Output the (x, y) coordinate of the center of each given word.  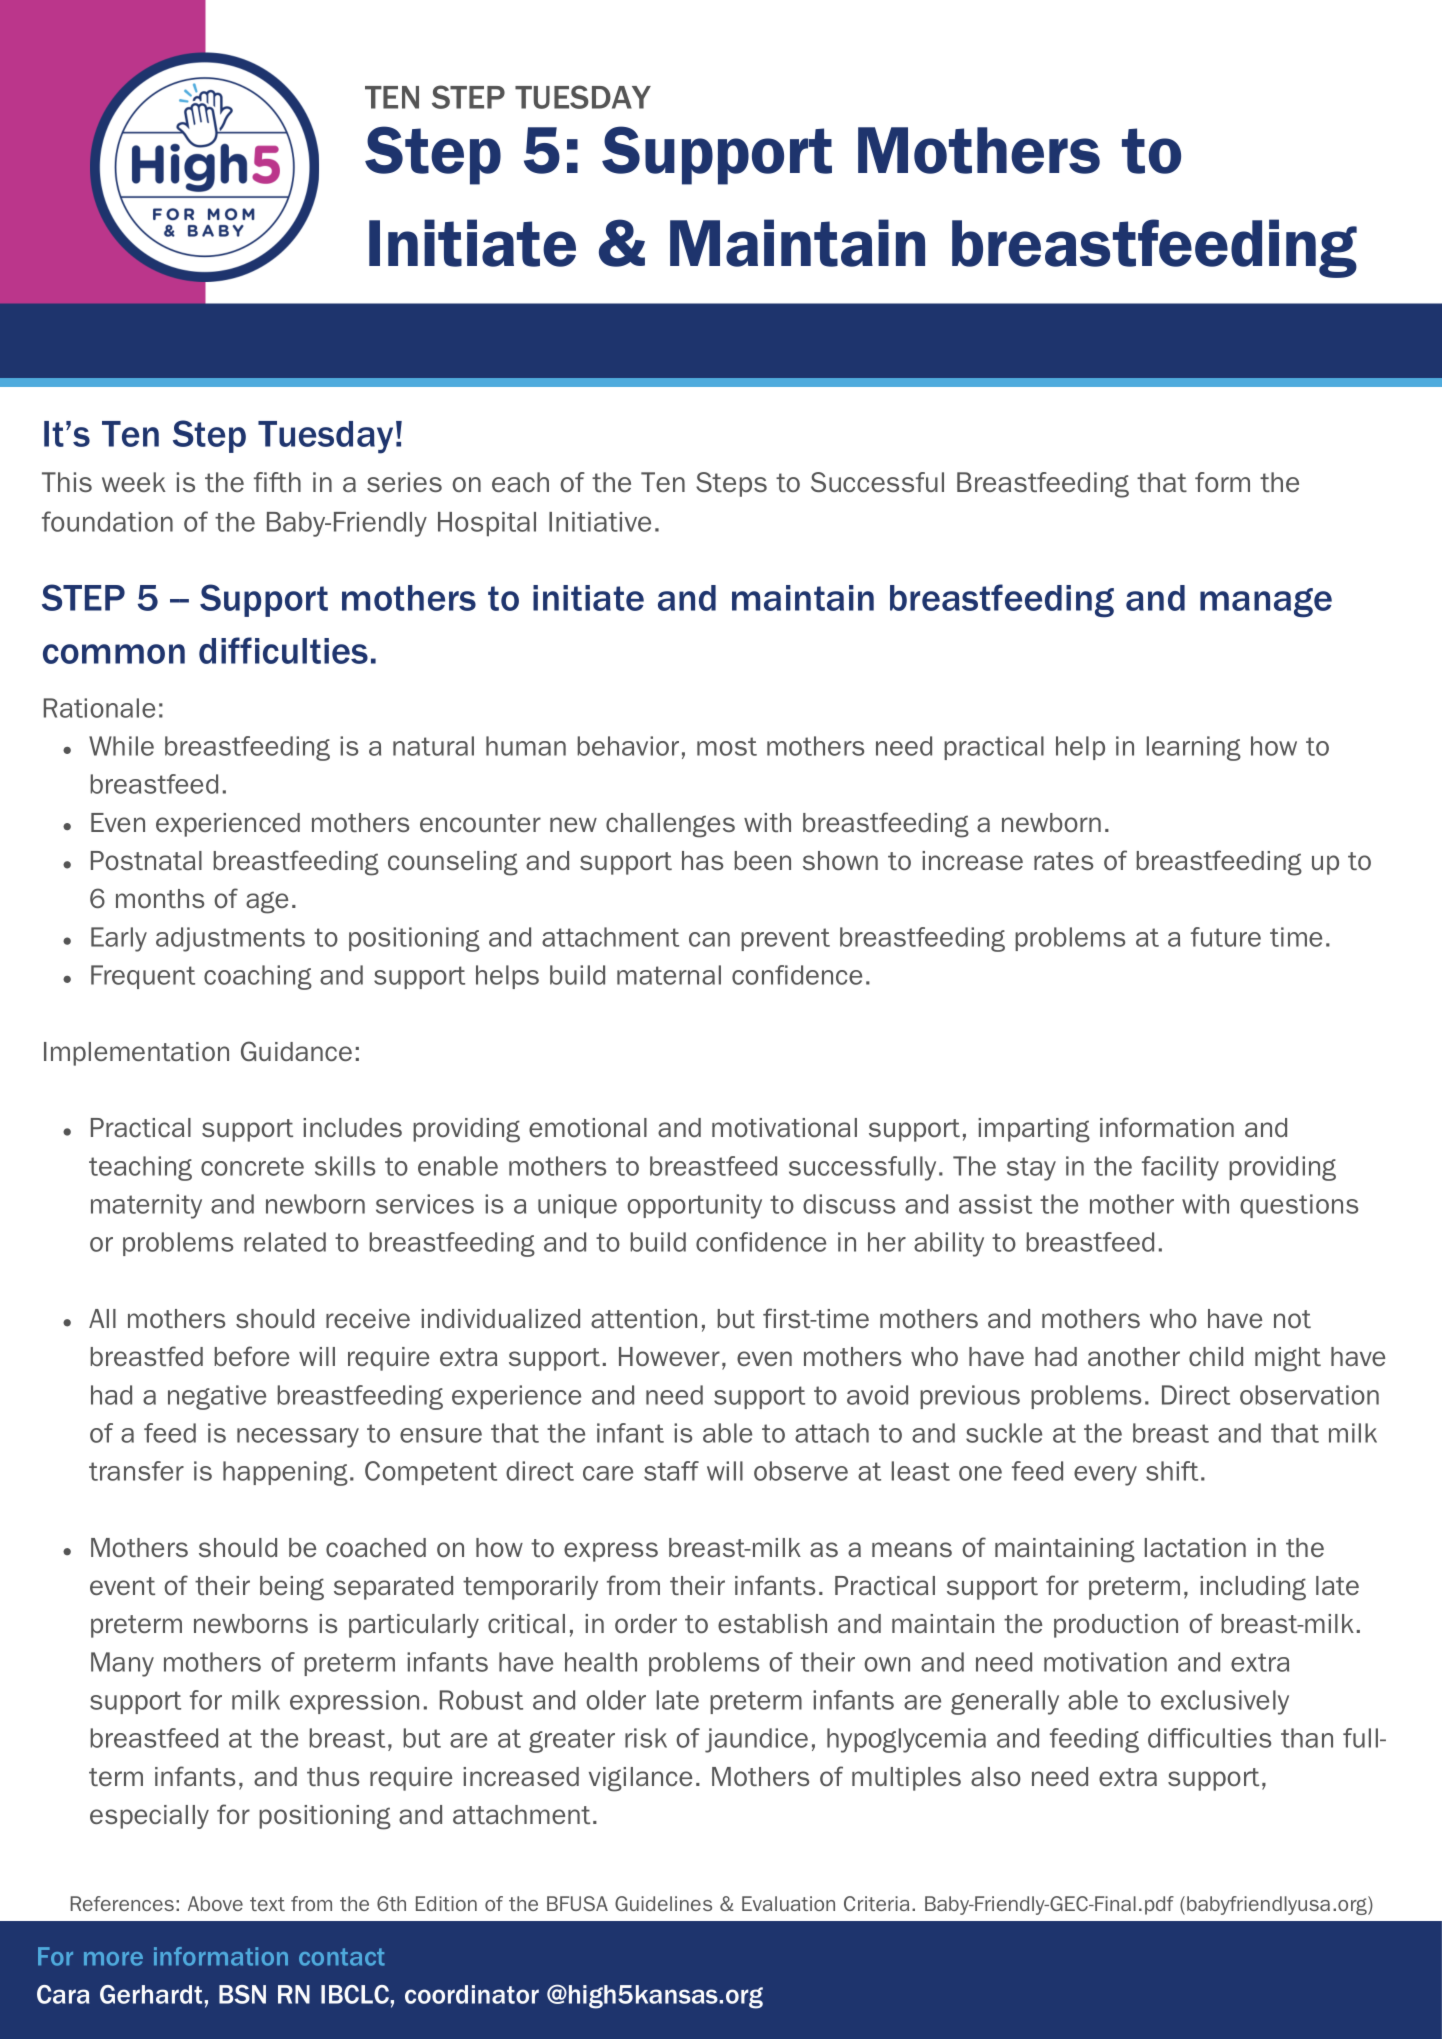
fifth (277, 482)
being (292, 1588)
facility (1180, 1168)
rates (1063, 861)
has (702, 860)
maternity (146, 1206)
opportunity (694, 1206)
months (160, 898)
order (646, 1623)
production (1116, 1626)
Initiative (600, 522)
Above (215, 1903)
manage (1266, 603)
